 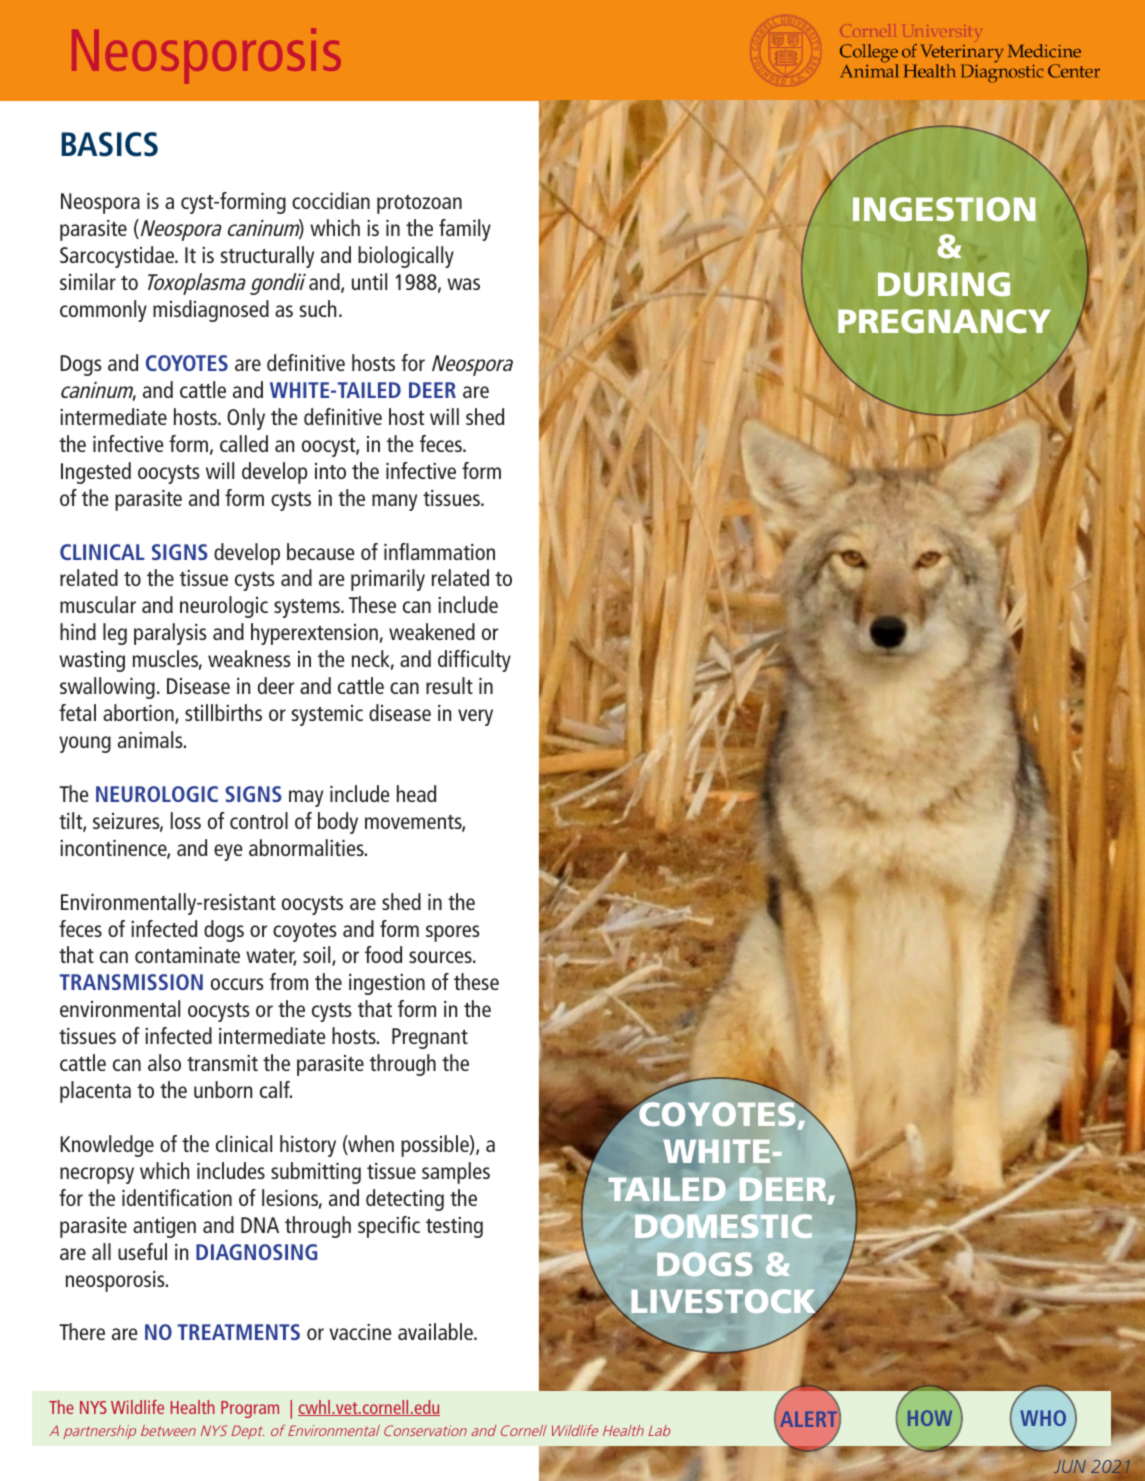 What do you see at coordinates (474, 661) in the screenshot?
I see `difficulty` at bounding box center [474, 661].
